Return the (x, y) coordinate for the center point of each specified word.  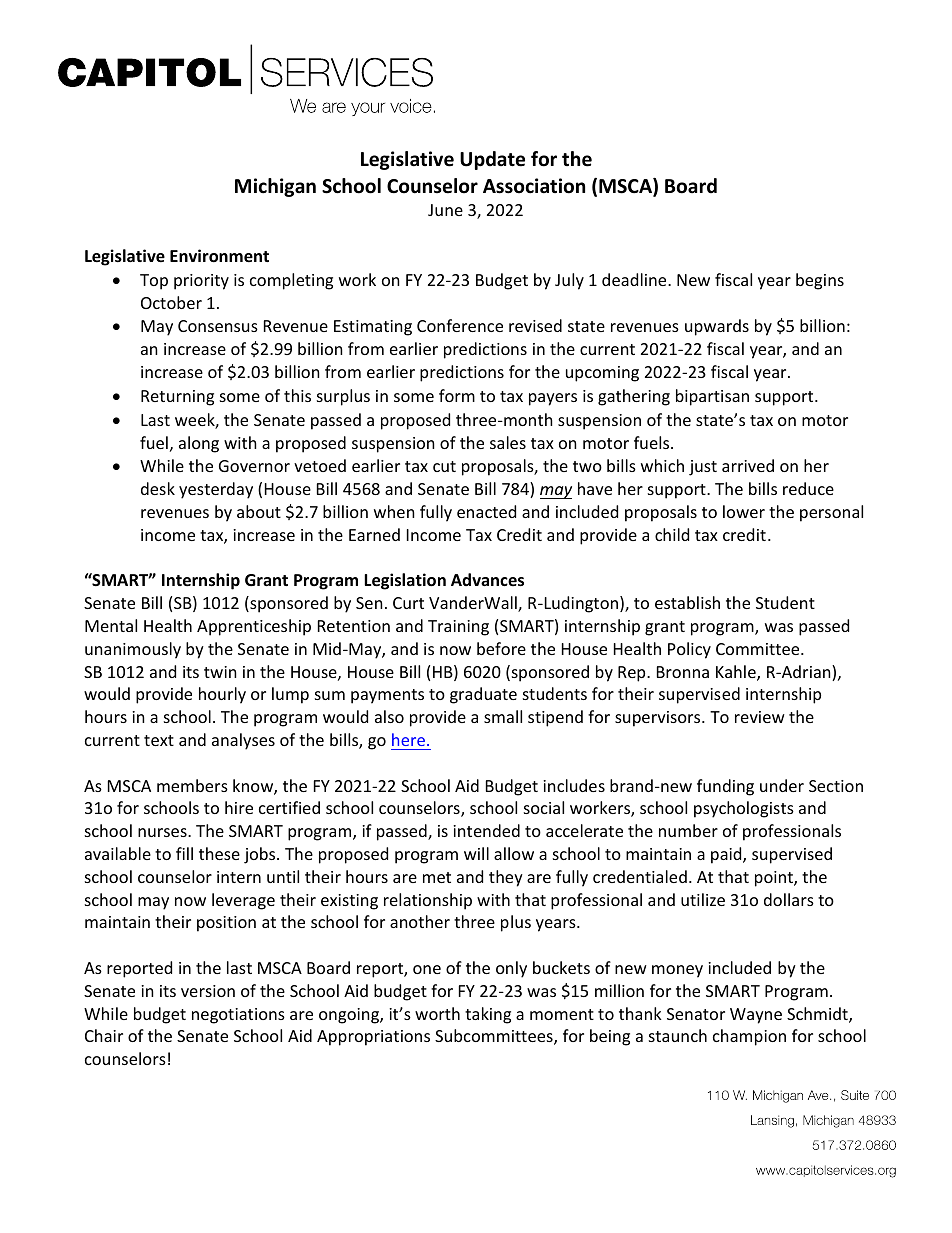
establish (687, 602)
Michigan (275, 187)
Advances (487, 580)
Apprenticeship (254, 627)
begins (820, 281)
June (445, 210)
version (208, 991)
